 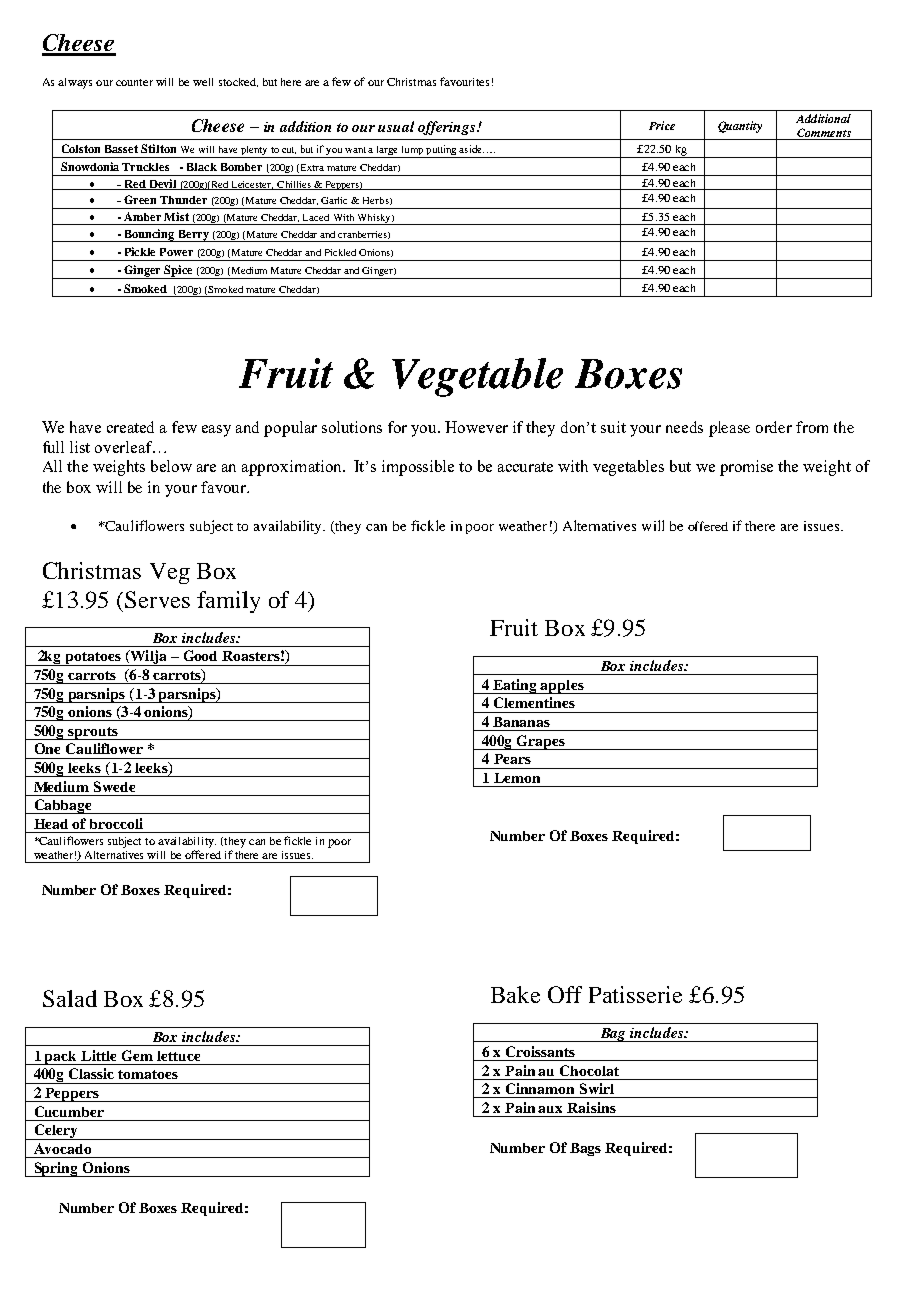 I want to click on Grapes, so click(x=541, y=742).
